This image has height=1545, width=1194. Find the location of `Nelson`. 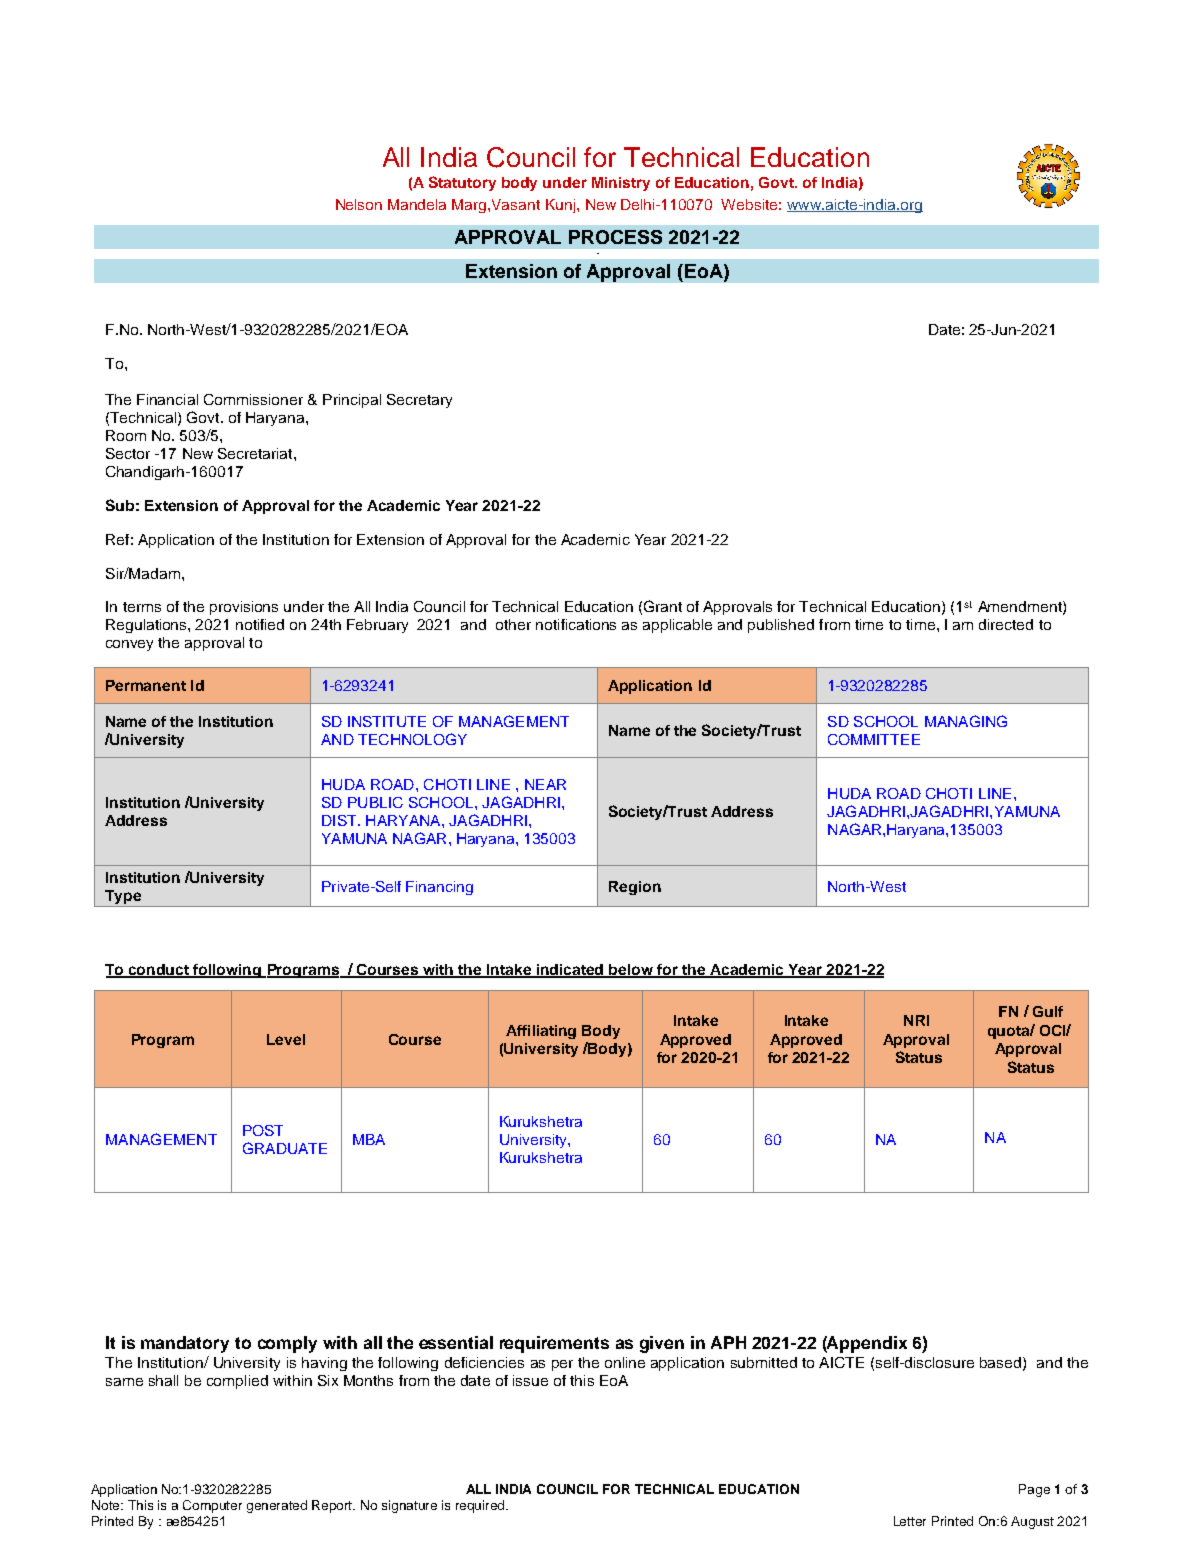

Nelson is located at coordinates (359, 204).
